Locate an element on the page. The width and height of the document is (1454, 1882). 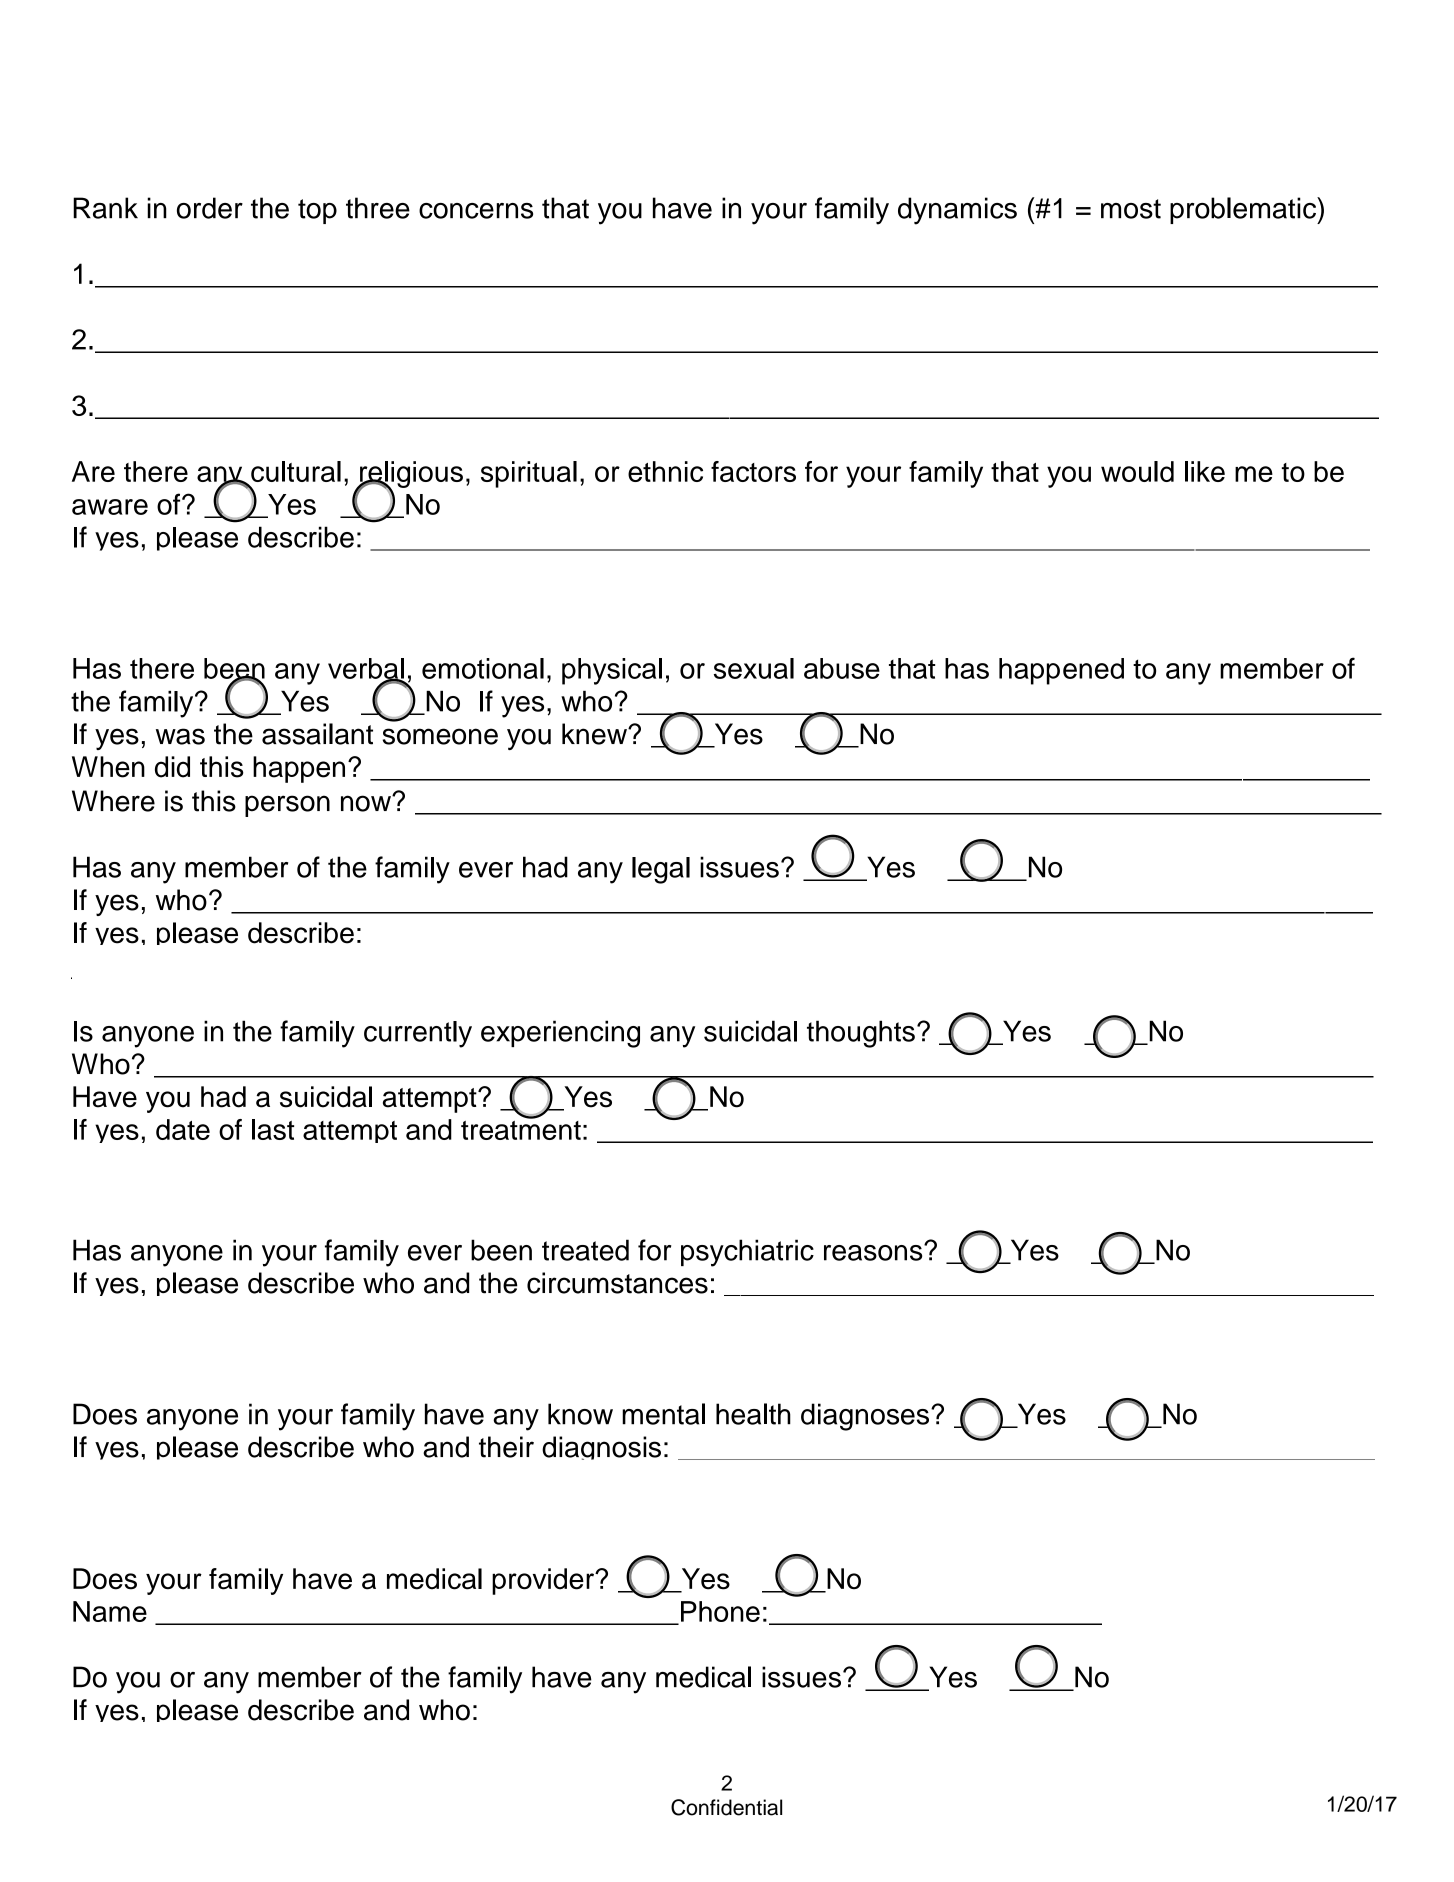
would is located at coordinates (1137, 471).
